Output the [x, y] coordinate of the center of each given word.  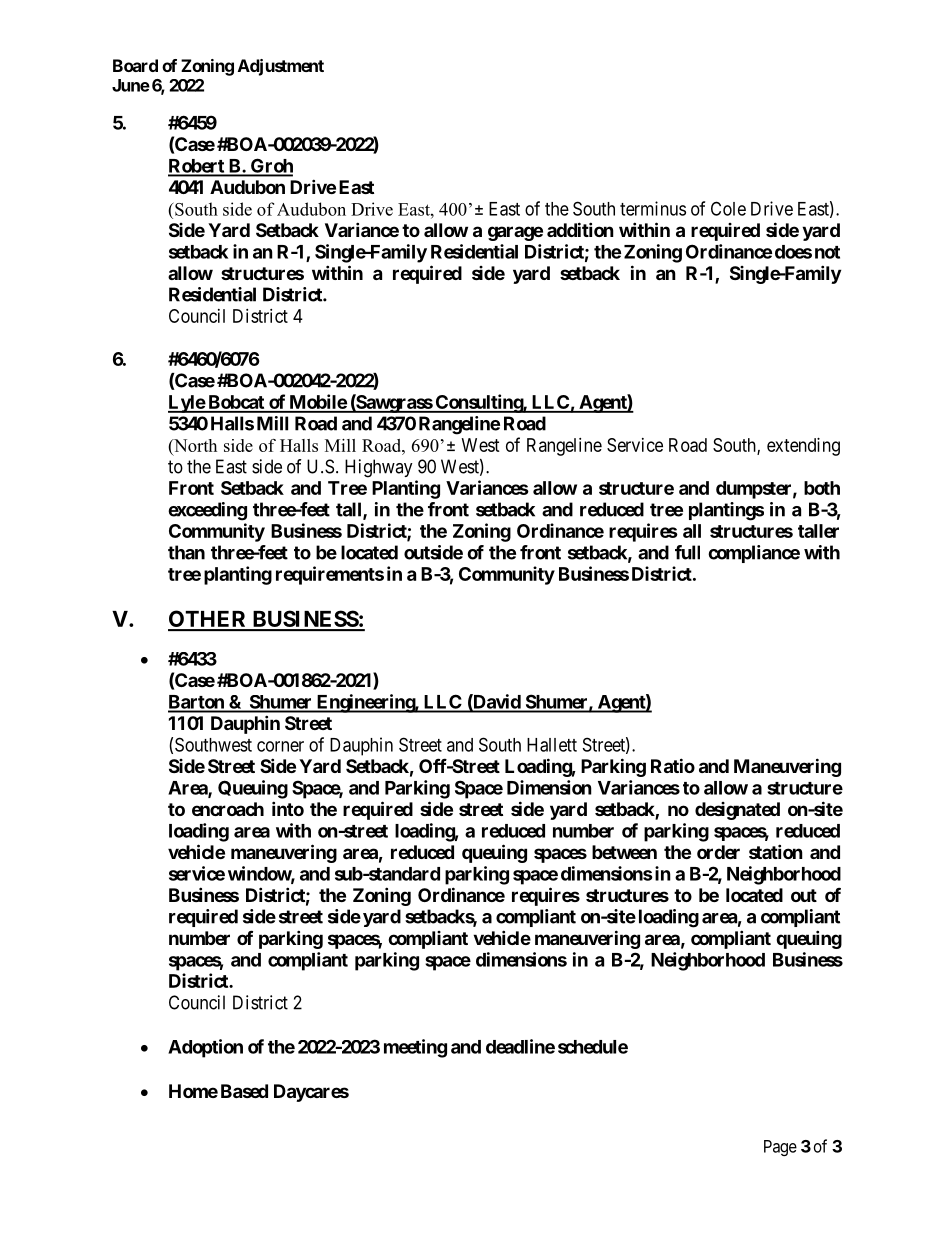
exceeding [207, 511]
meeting [415, 1048]
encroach [228, 809]
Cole [728, 208]
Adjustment [281, 67]
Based [244, 1091]
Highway [379, 468]
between [624, 852]
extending [803, 447]
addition [580, 229]
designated [737, 811]
